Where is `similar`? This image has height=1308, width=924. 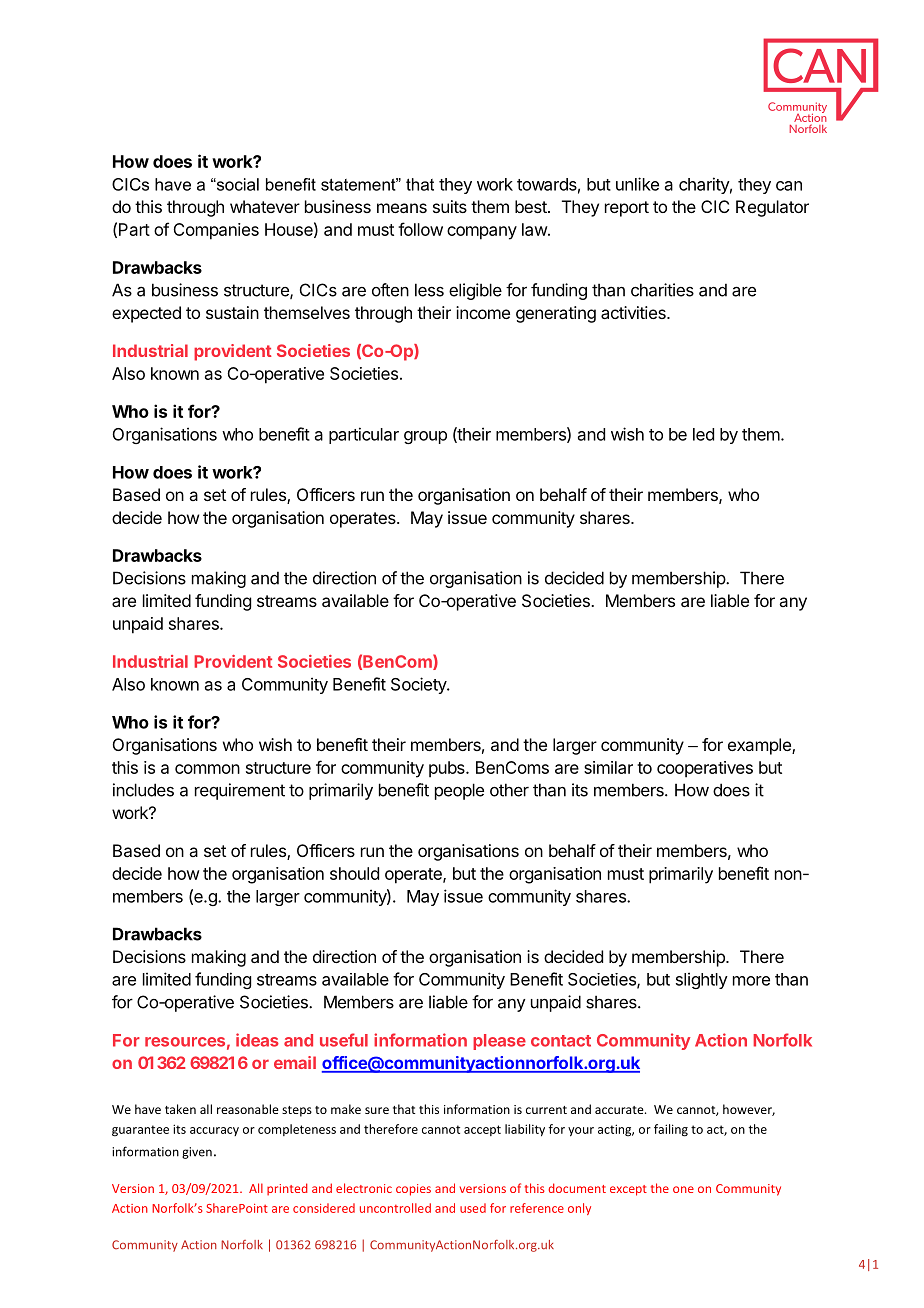
similar is located at coordinates (608, 767).
